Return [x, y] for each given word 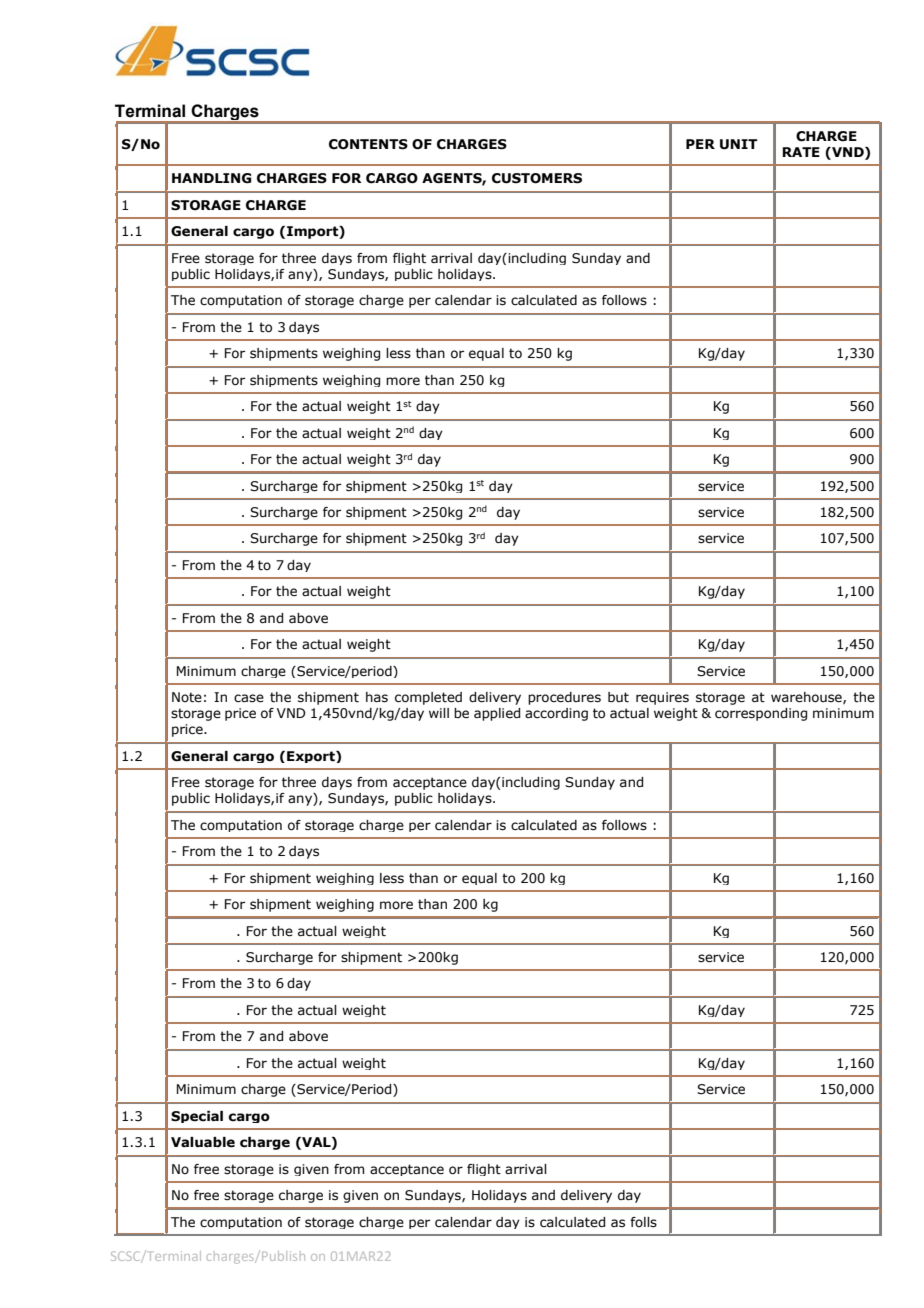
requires [662, 698]
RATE [801, 152]
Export [312, 757]
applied [497, 714]
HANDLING [212, 178]
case [249, 698]
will [439, 713]
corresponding [761, 714]
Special [197, 1117]
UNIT [739, 144]
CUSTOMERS [537, 178]
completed [428, 698]
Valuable [203, 1142]
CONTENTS [368, 144]
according [556, 714]
